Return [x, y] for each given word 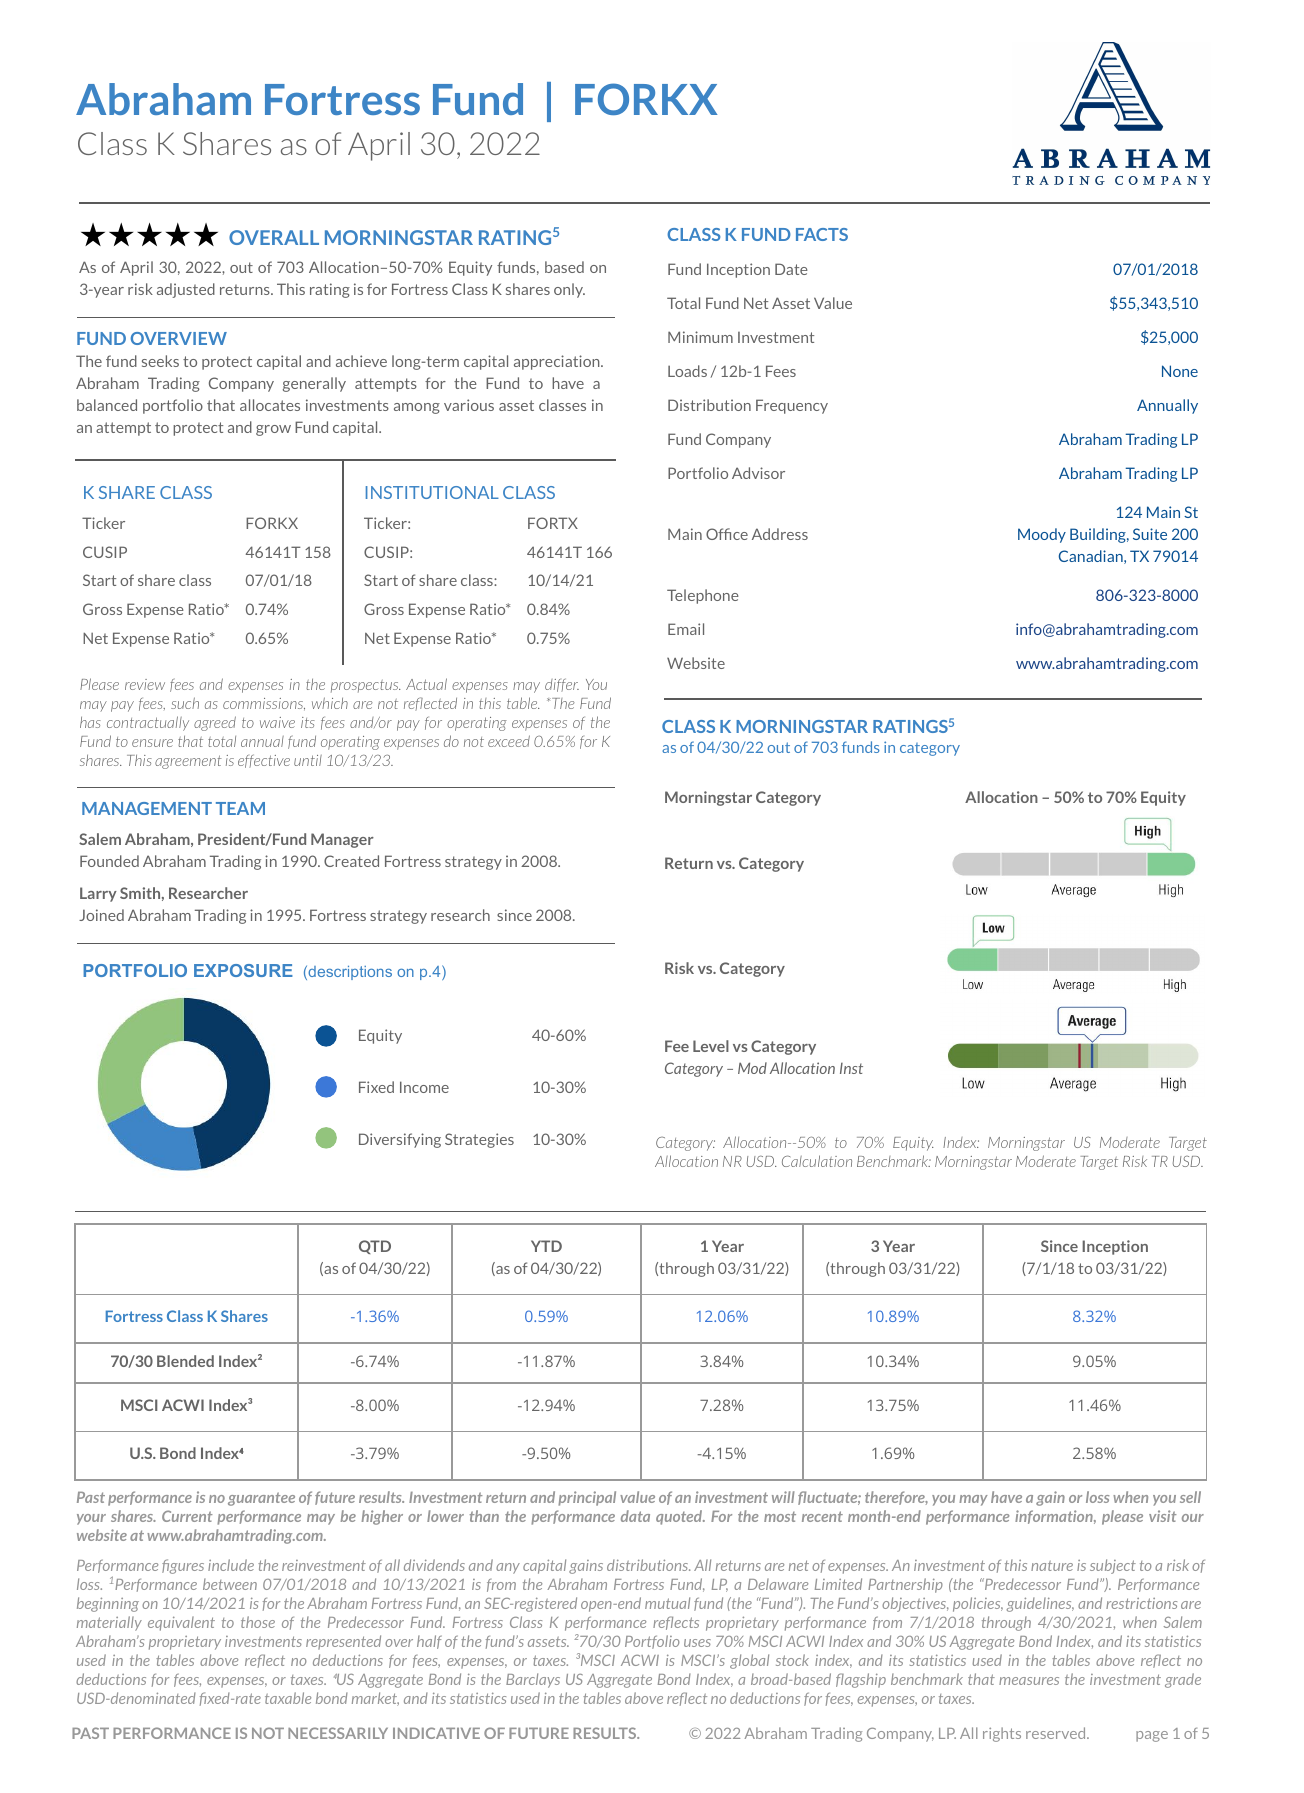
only [569, 290]
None [1180, 371]
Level [711, 1046]
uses [697, 1643]
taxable [288, 1698]
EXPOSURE [243, 970]
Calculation [817, 1161]
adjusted [186, 290]
